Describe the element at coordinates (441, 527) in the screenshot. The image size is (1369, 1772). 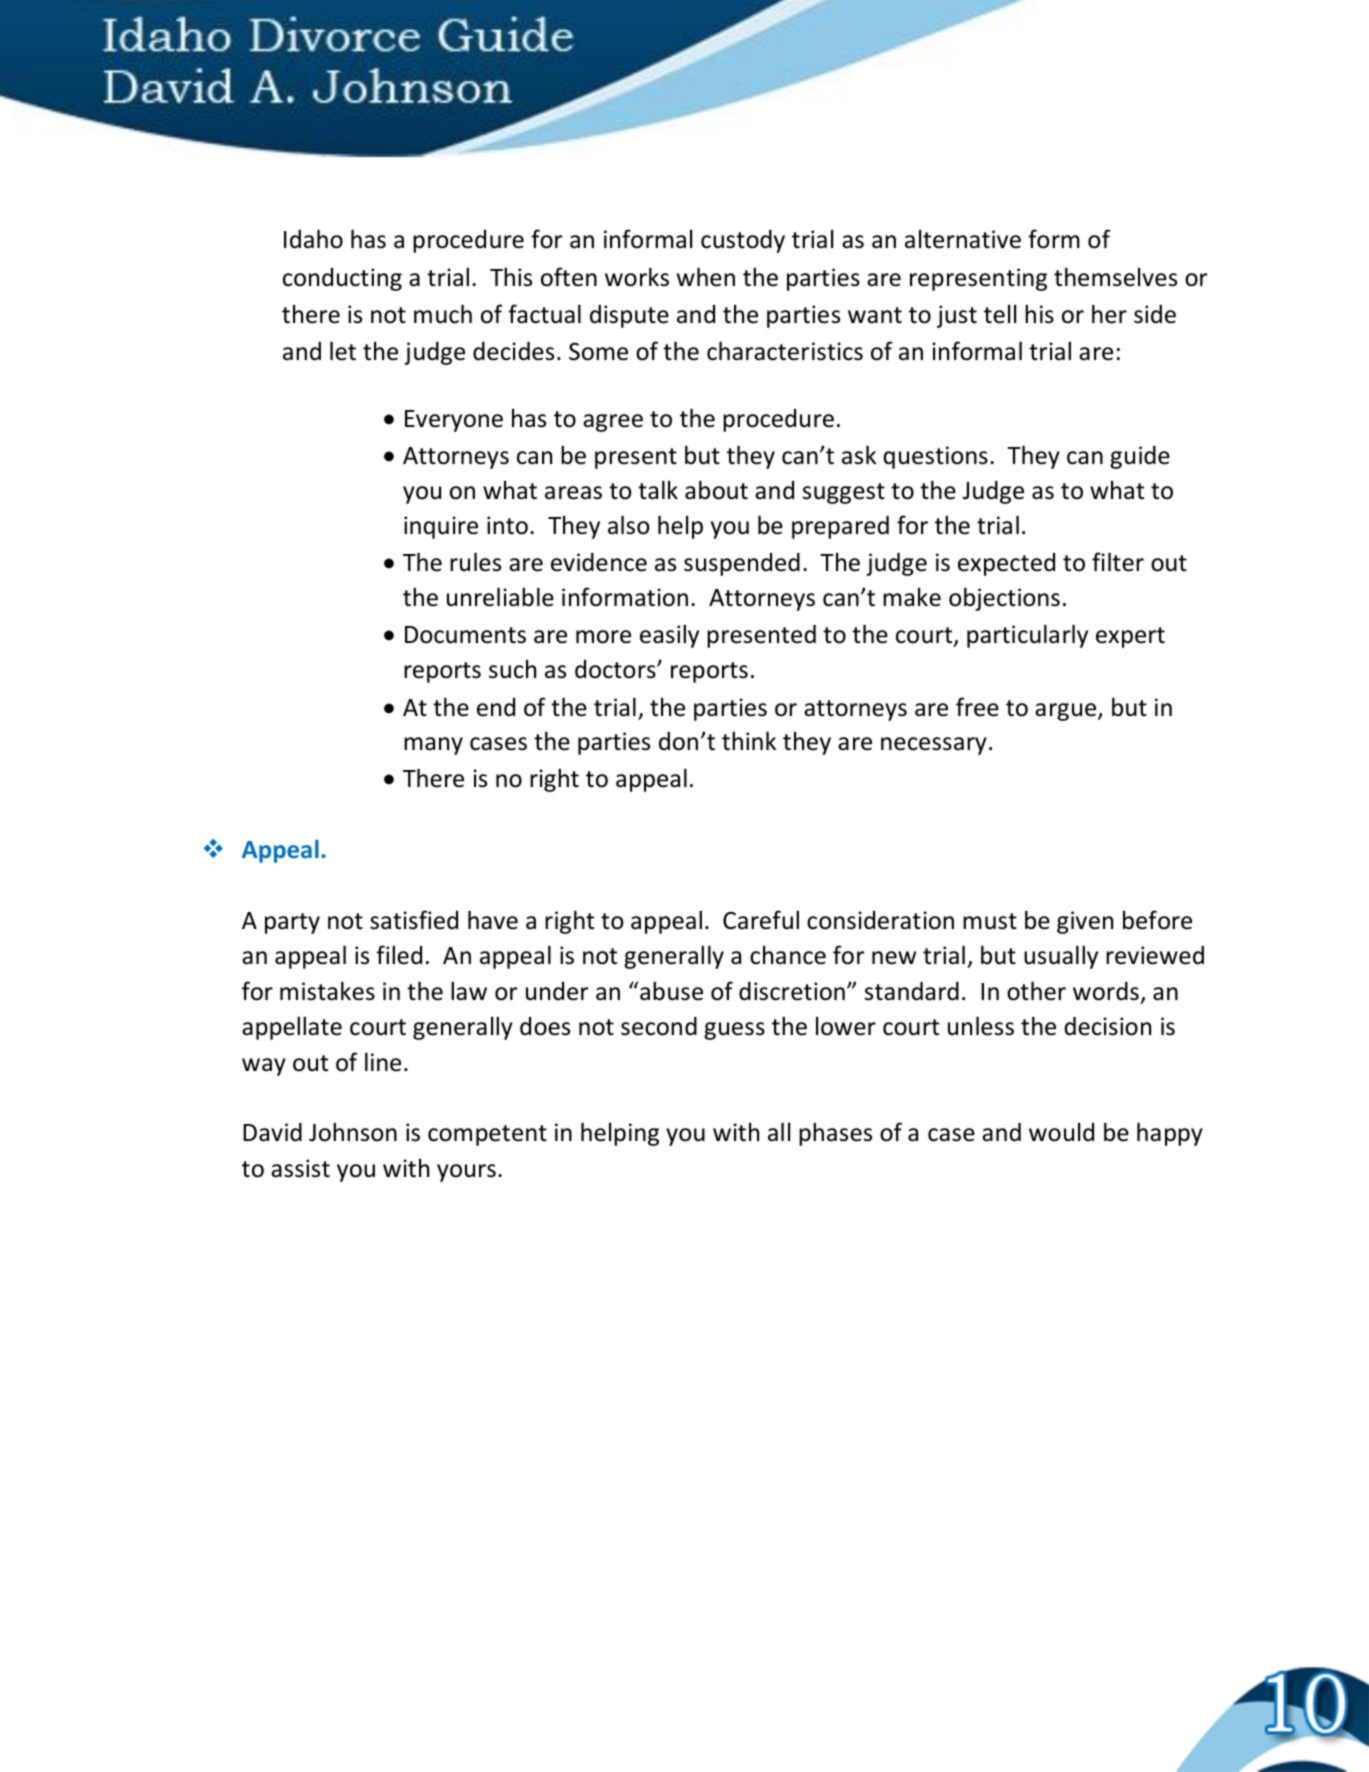
I see `inquire` at that location.
